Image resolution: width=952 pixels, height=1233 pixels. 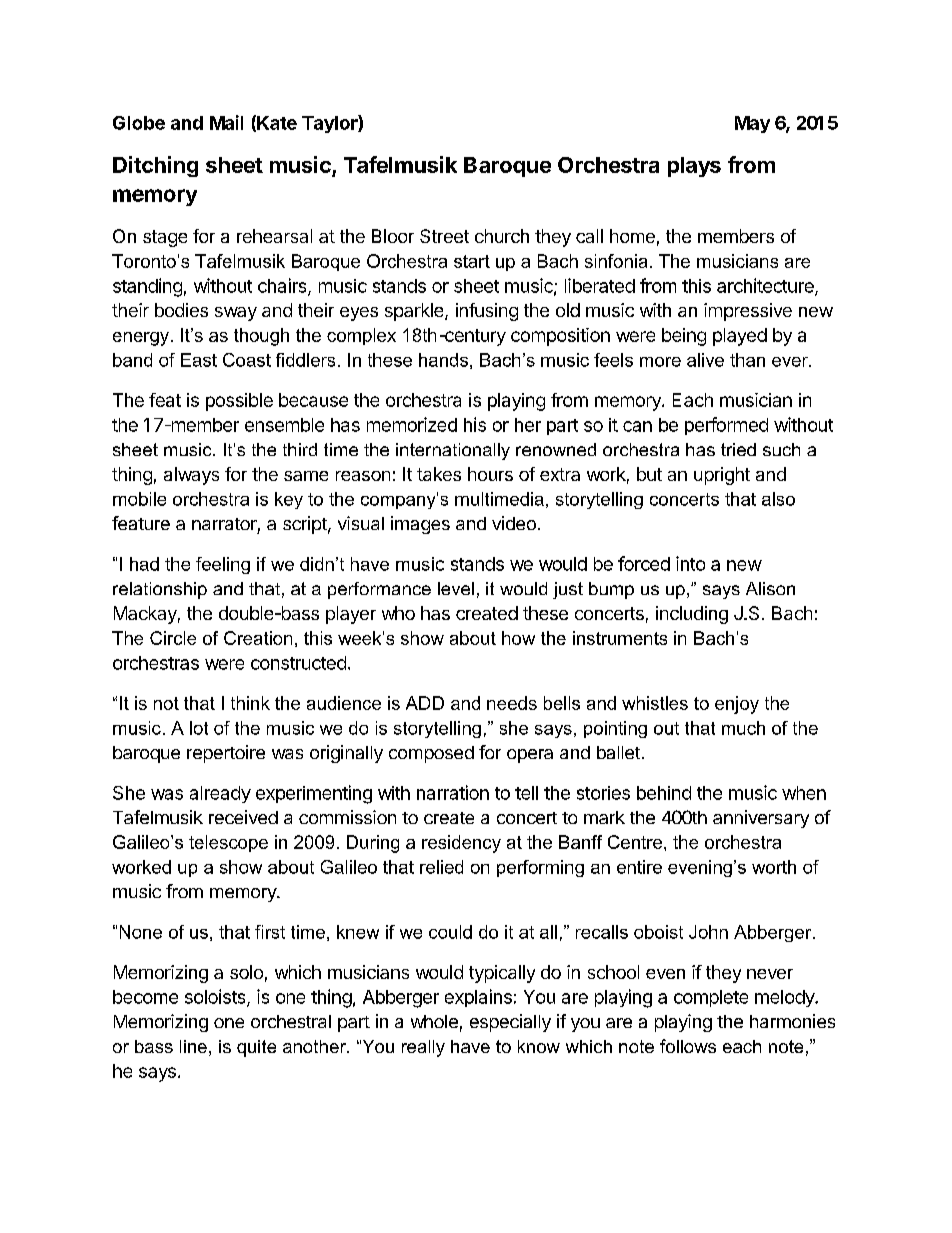 I want to click on Mail, so click(x=226, y=122).
